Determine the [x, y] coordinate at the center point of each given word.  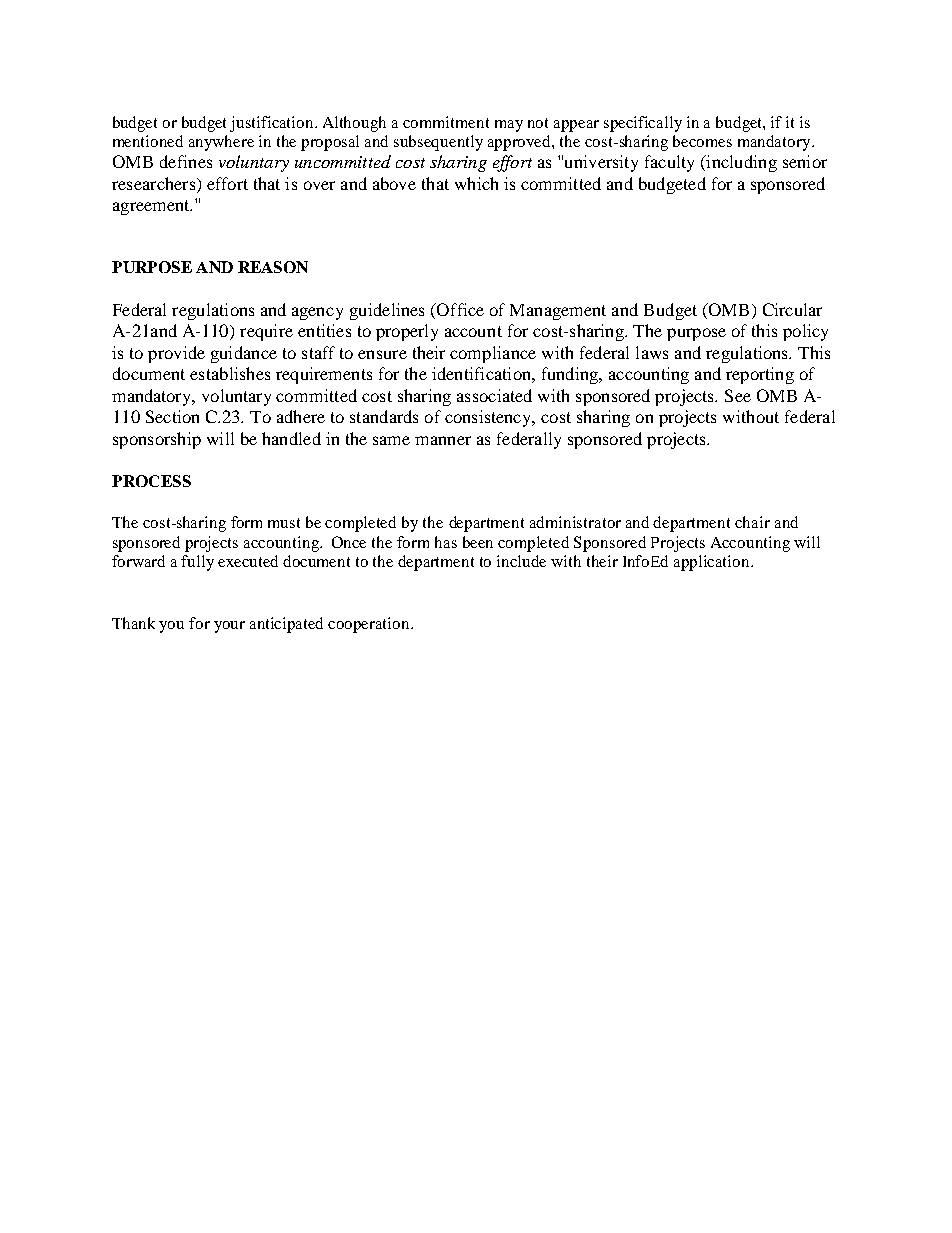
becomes [702, 141]
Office [459, 309]
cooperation [370, 625]
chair [752, 522]
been [478, 542]
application [713, 563]
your [229, 627]
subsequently [438, 143]
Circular [792, 309]
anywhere [221, 143]
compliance [493, 354]
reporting [760, 375]
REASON [273, 267]
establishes [230, 373]
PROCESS [151, 481]
